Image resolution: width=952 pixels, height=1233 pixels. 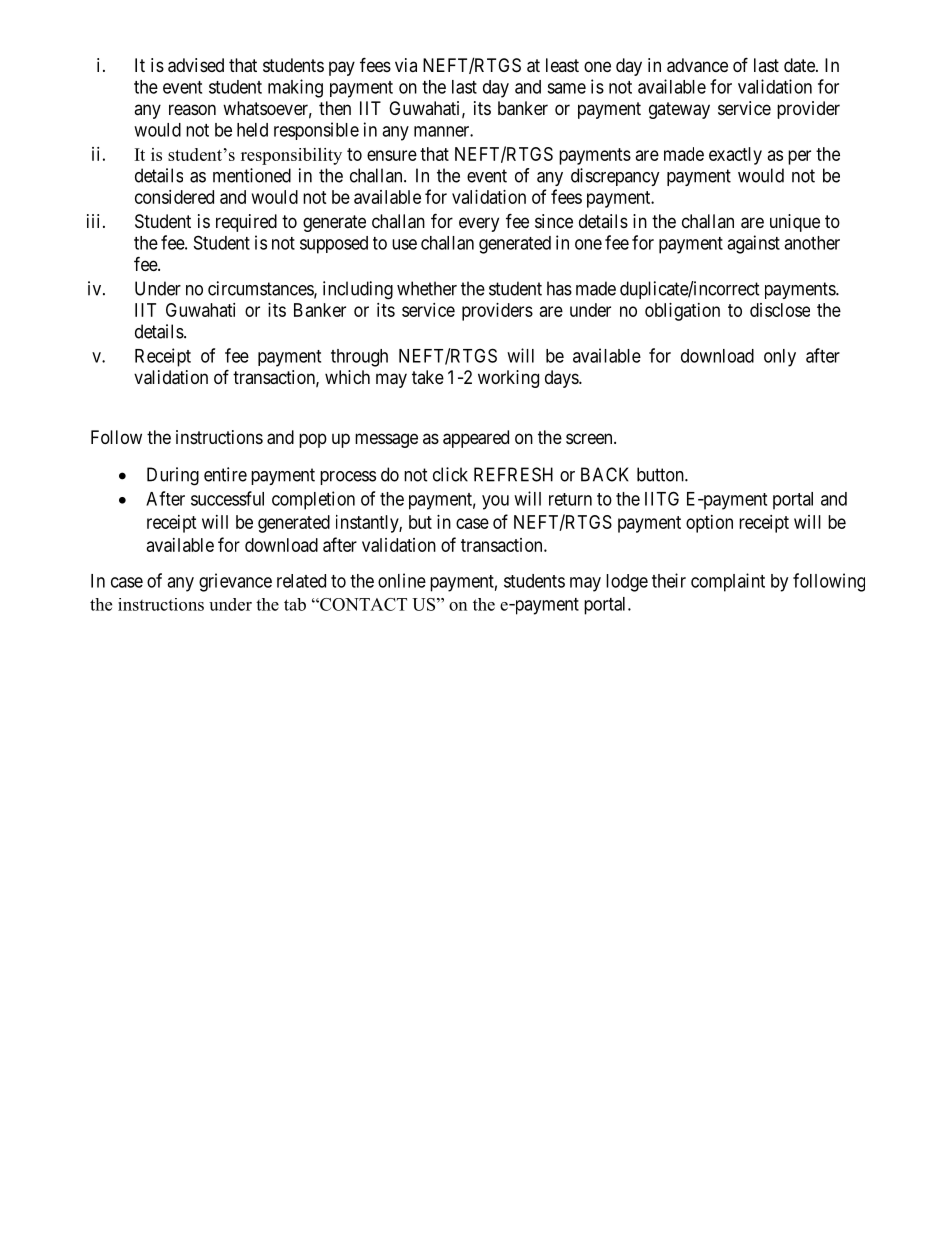 What do you see at coordinates (235, 582) in the document?
I see `grievance` at bounding box center [235, 582].
